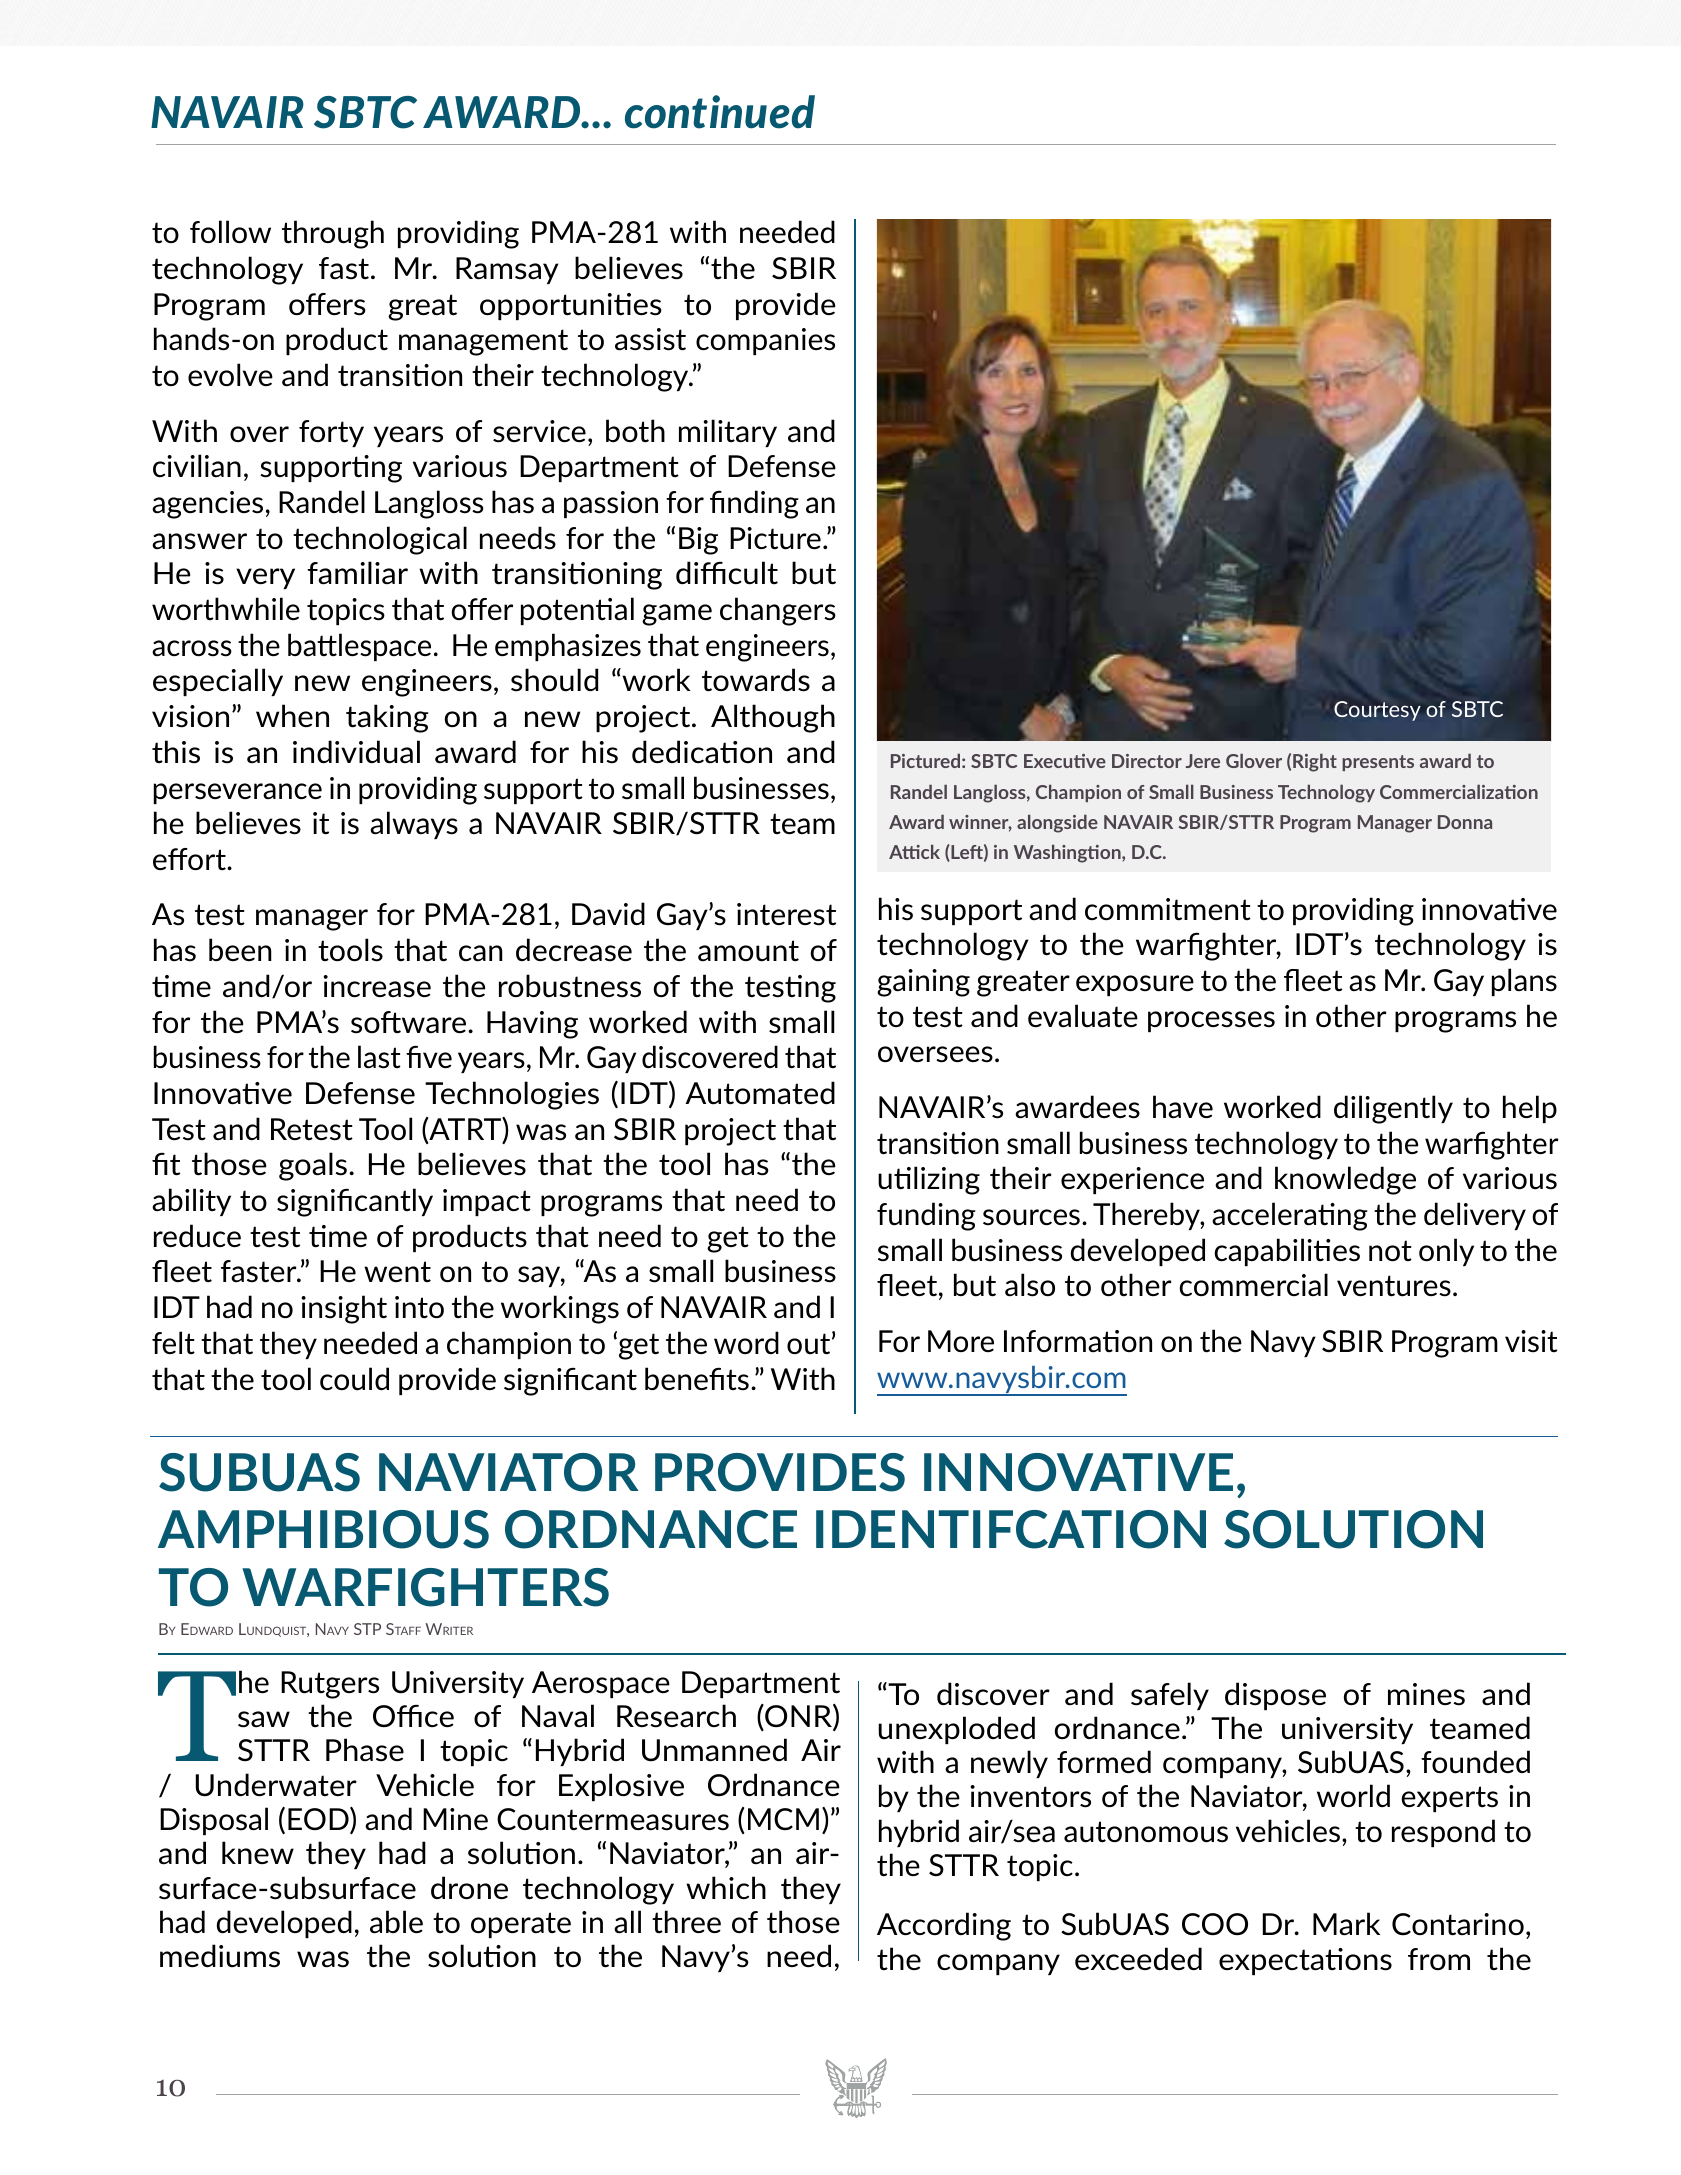 Image resolution: width=1681 pixels, height=2175 pixels. I want to click on continued, so click(720, 112).
